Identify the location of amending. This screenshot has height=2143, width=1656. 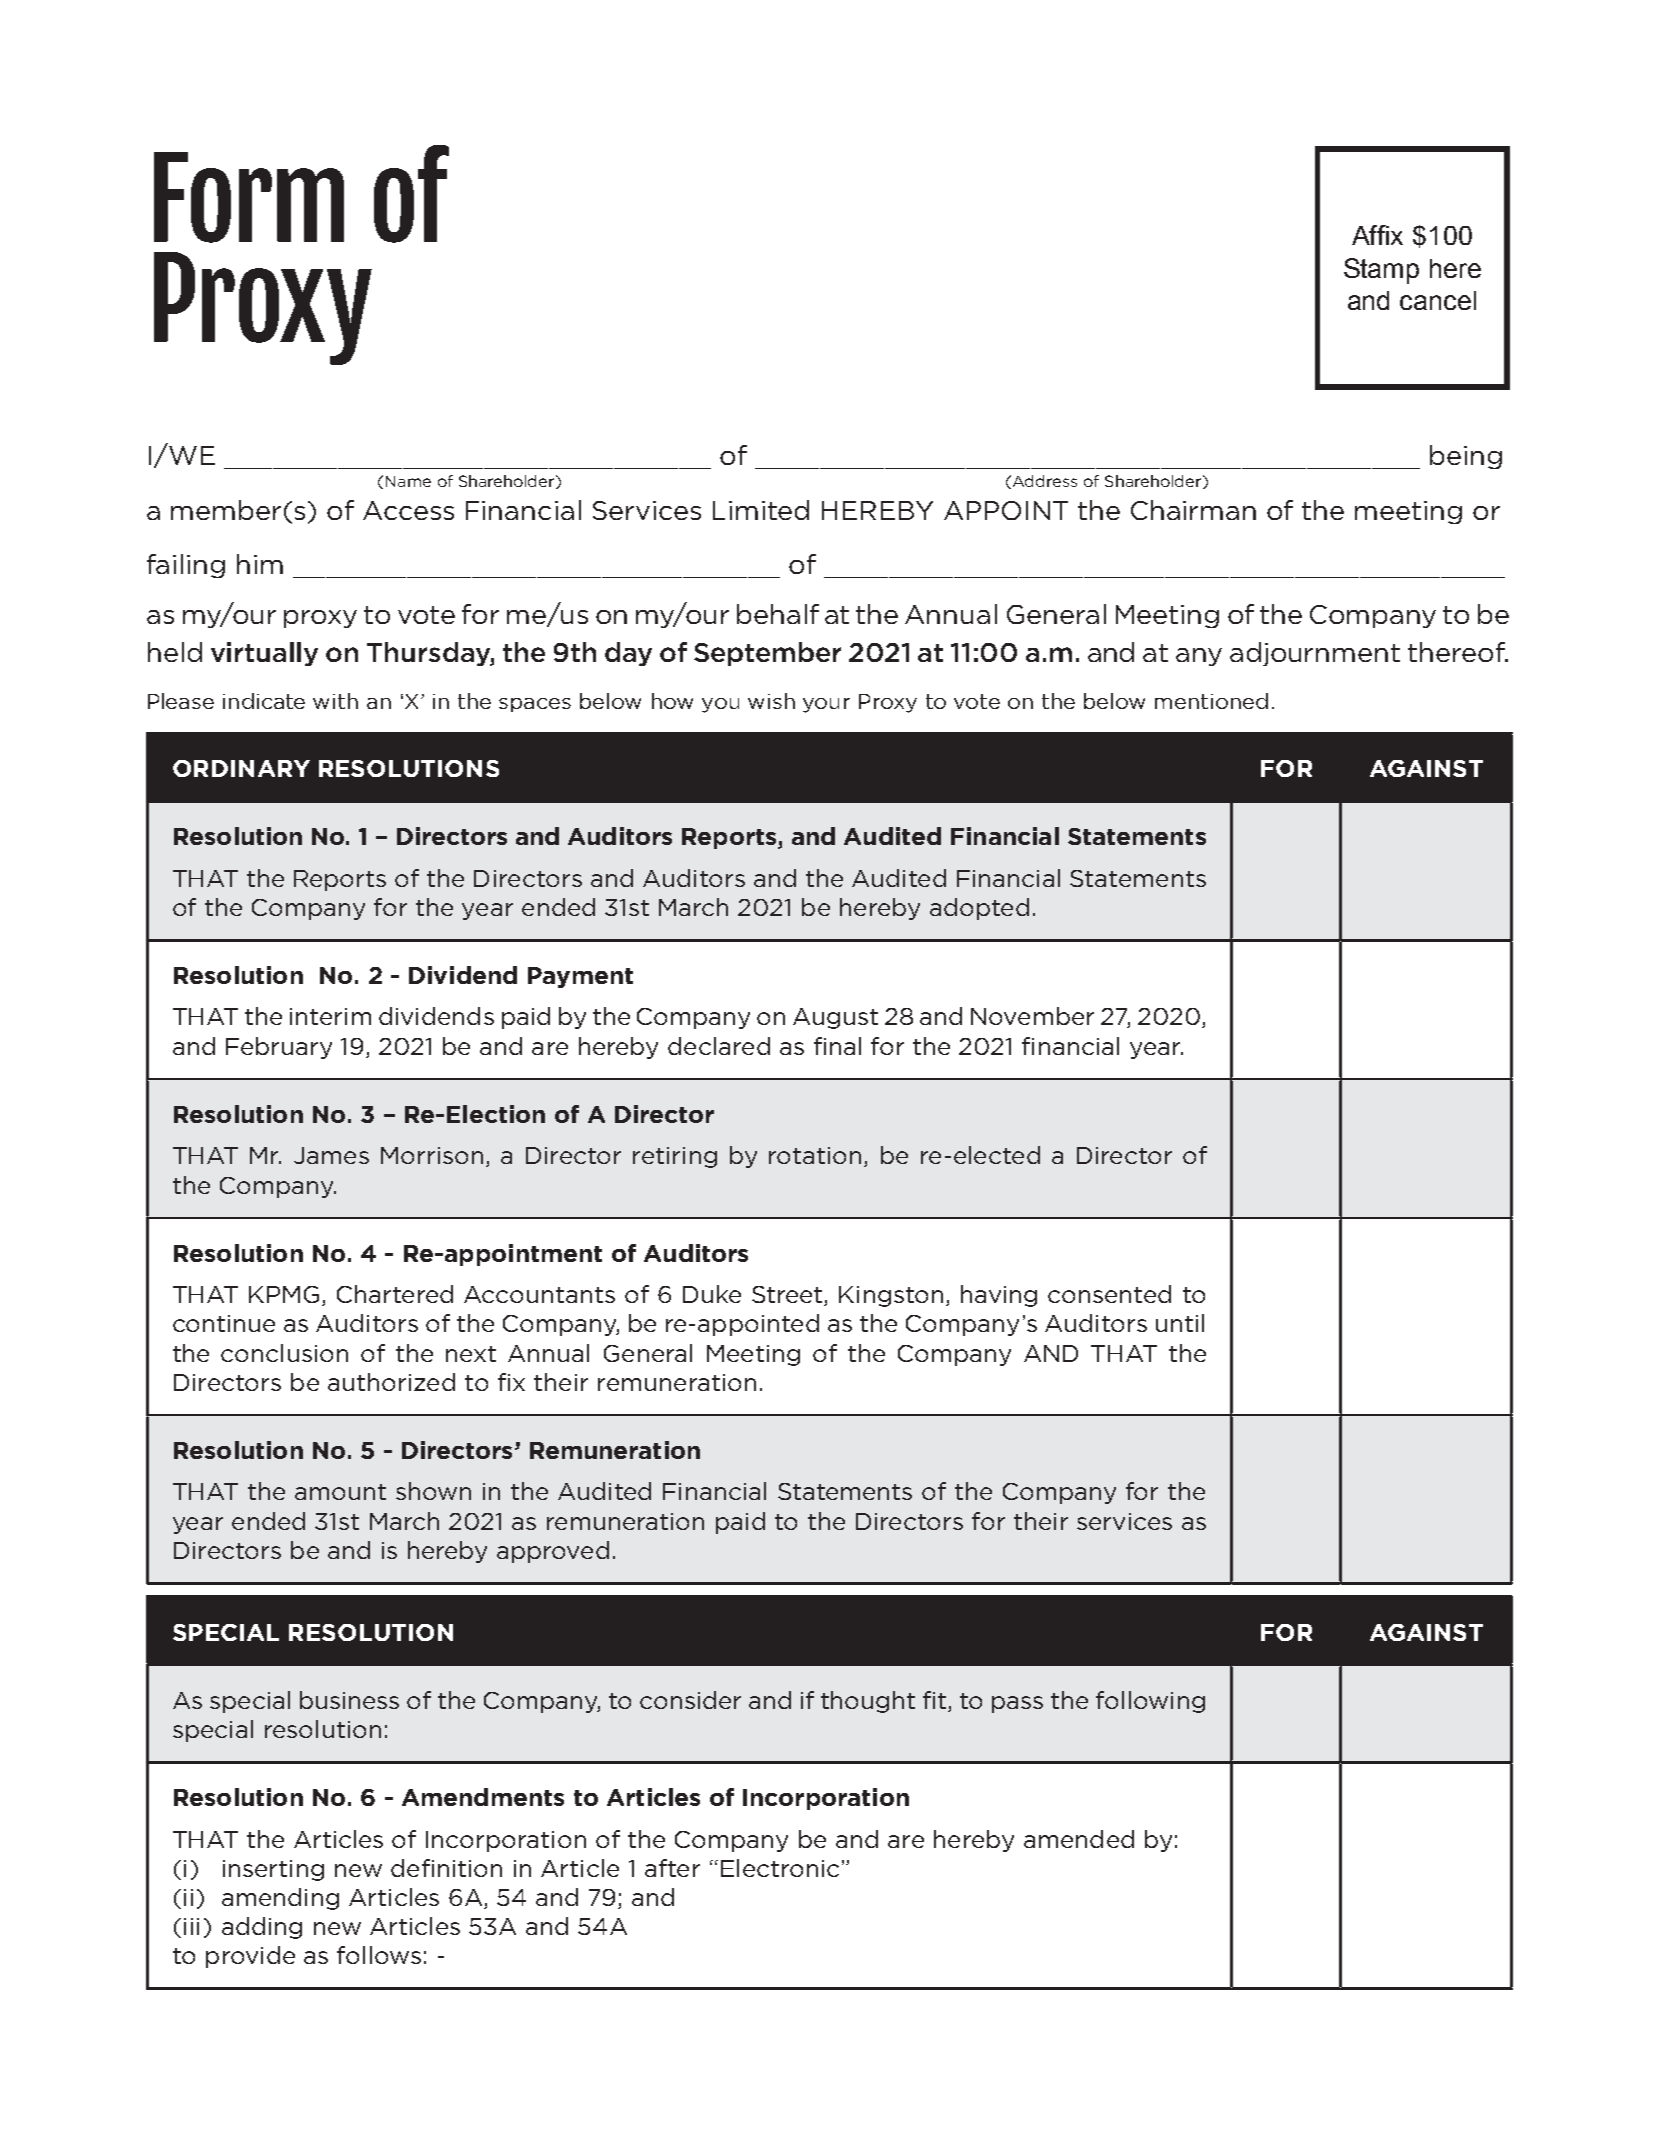
(280, 1899).
